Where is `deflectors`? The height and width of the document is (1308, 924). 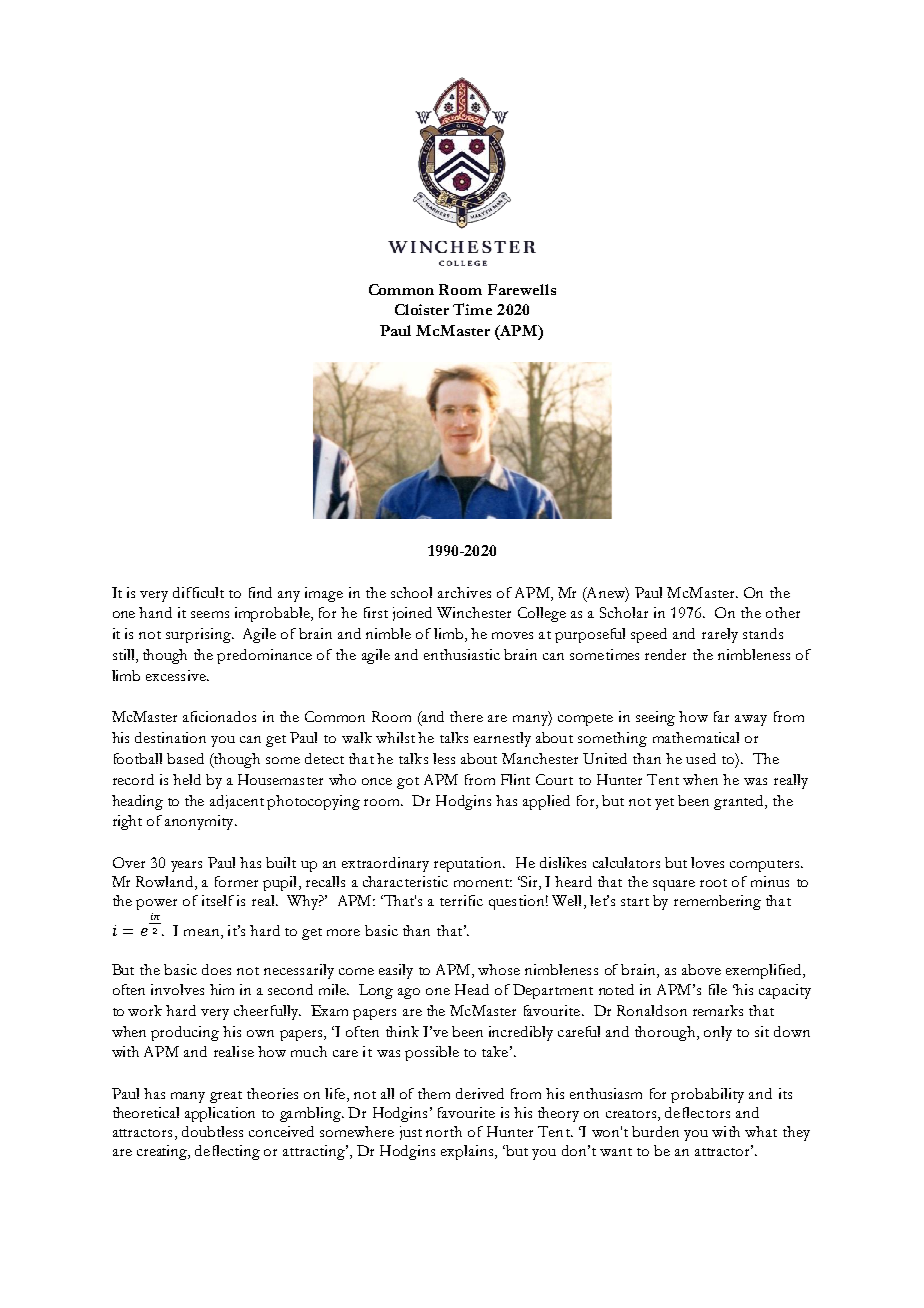
deflectors is located at coordinates (697, 1112).
